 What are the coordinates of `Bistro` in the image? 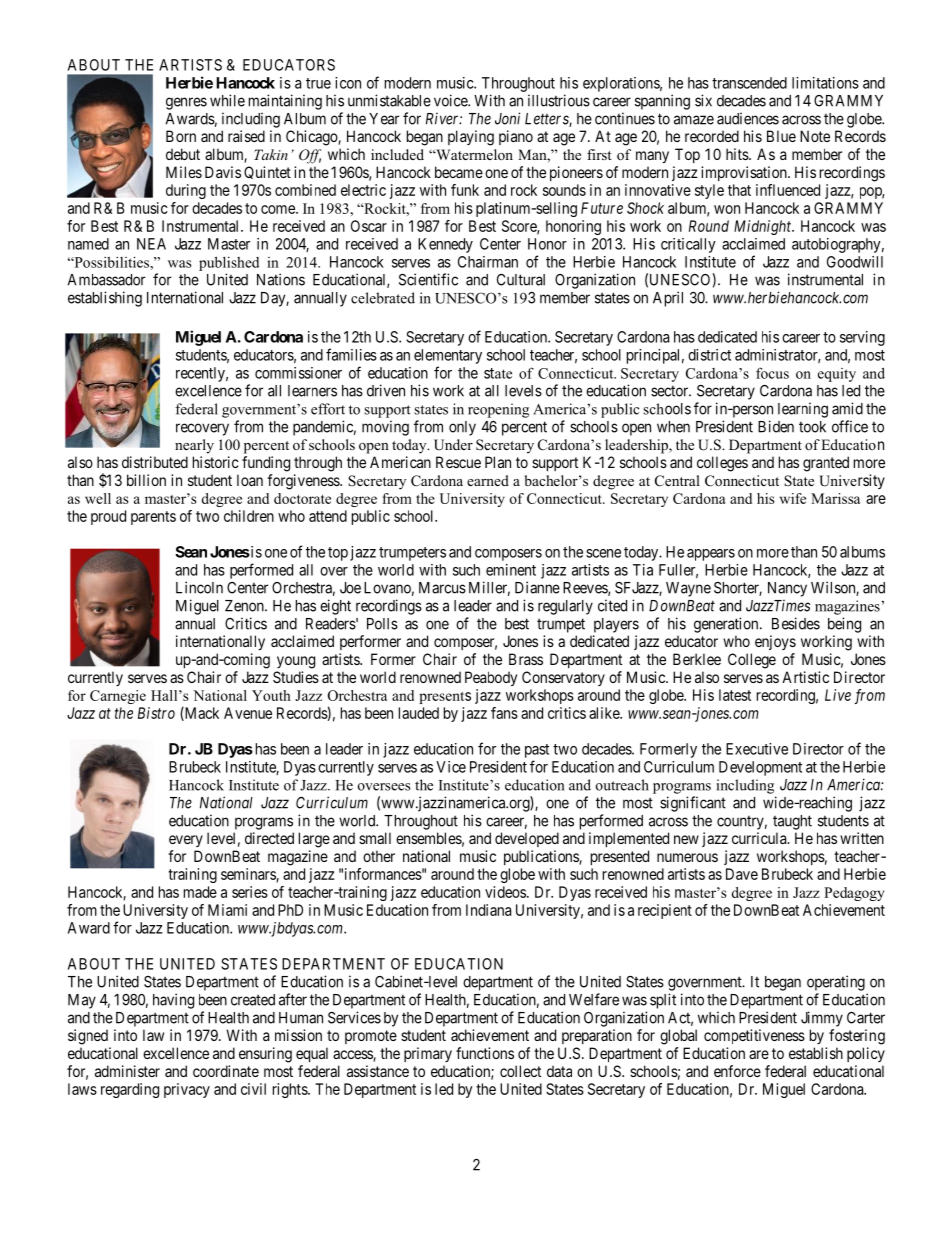 It's located at (156, 713).
